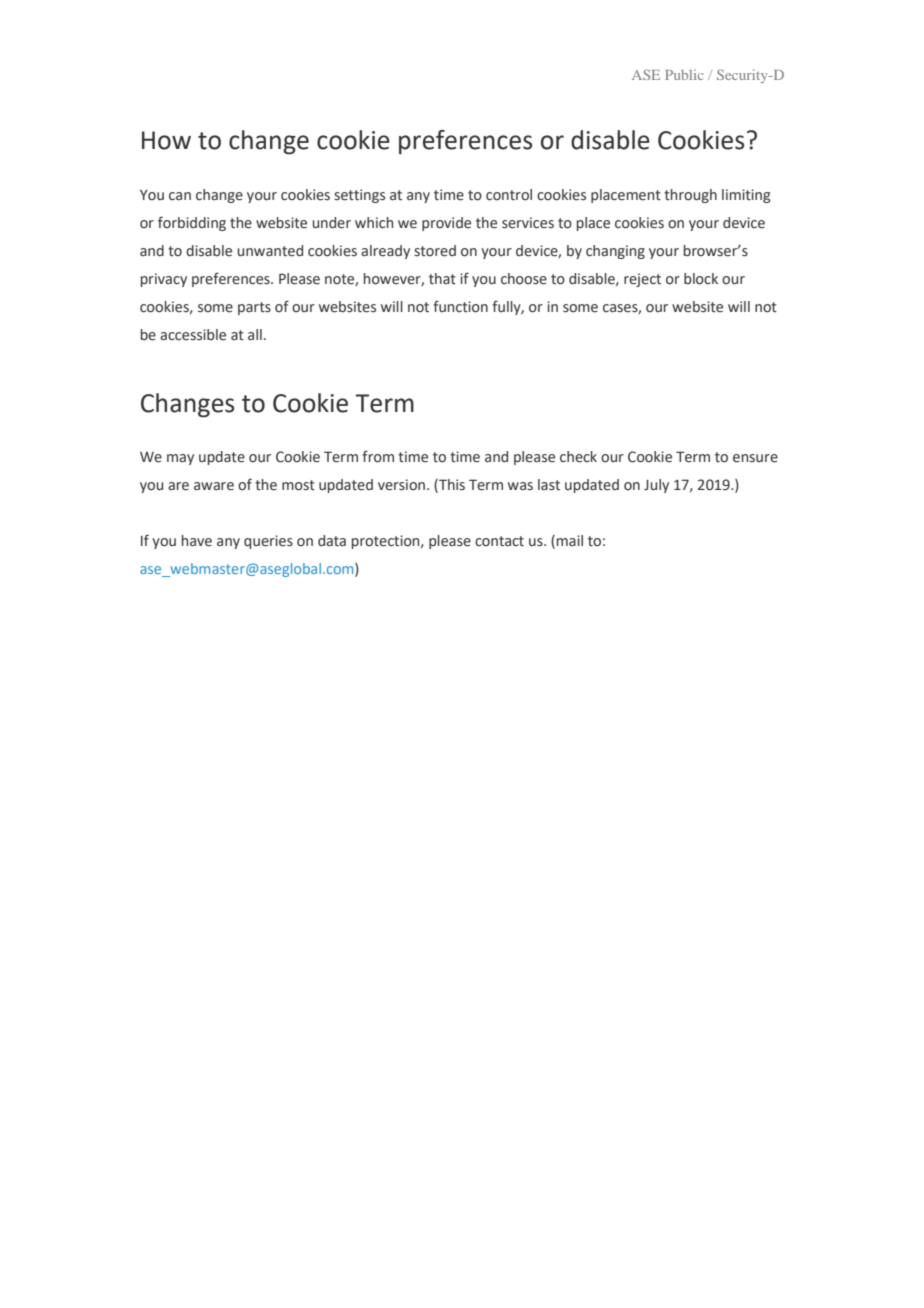 This document has width=924, height=1308. Describe the element at coordinates (268, 542) in the document. I see `queries` at that location.
